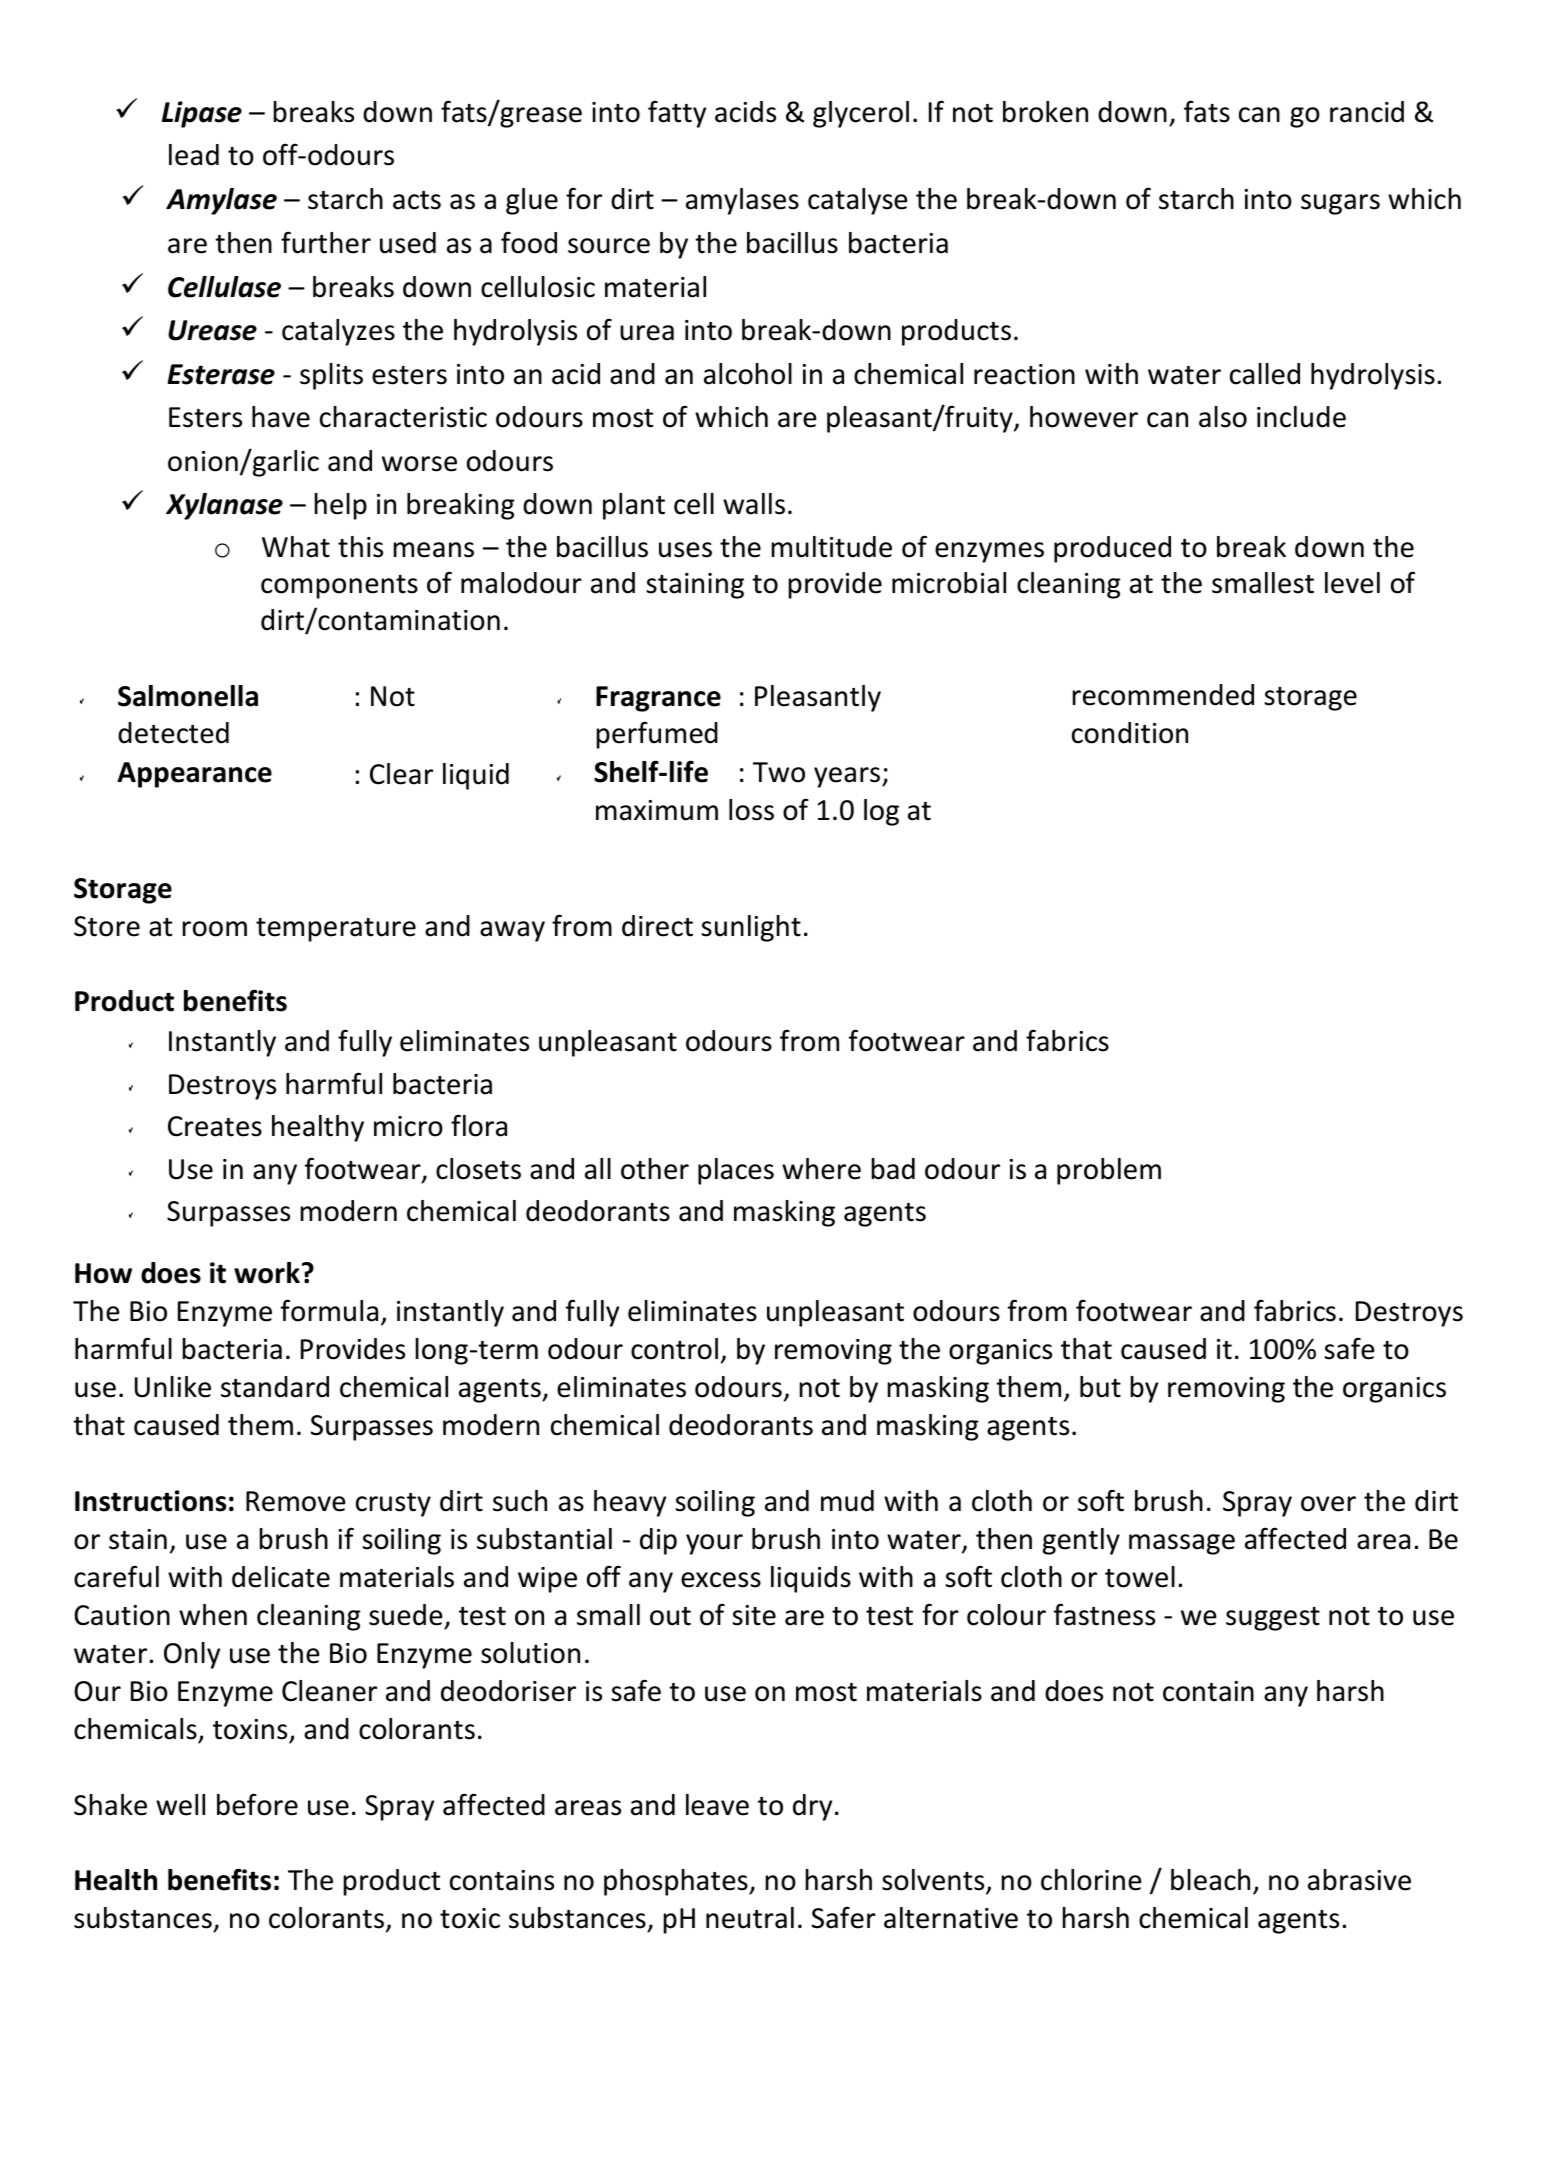 This image has height=2183, width=1541. Describe the element at coordinates (677, 1882) in the image. I see `phosphates` at that location.
